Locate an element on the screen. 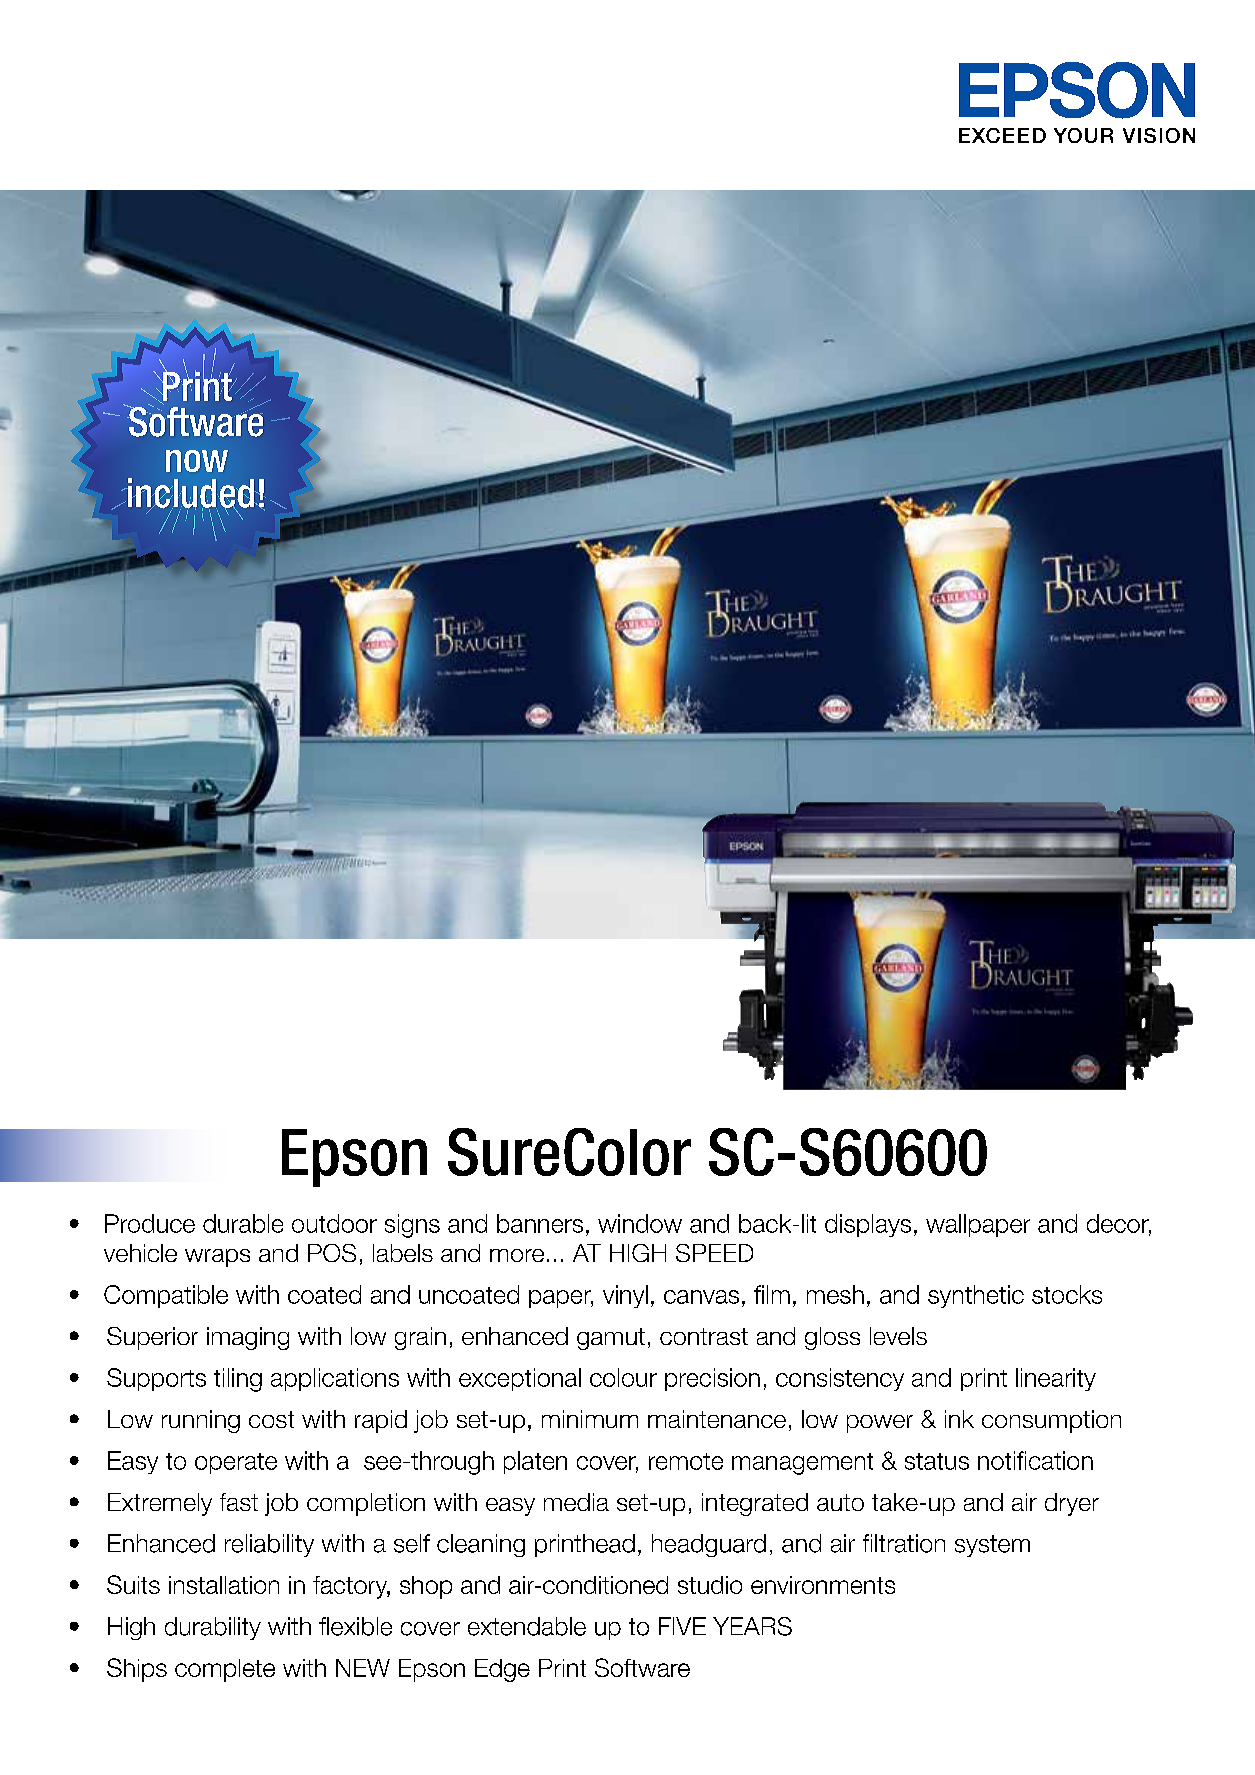 Image resolution: width=1255 pixels, height=1775 pixels. now is located at coordinates (197, 461).
